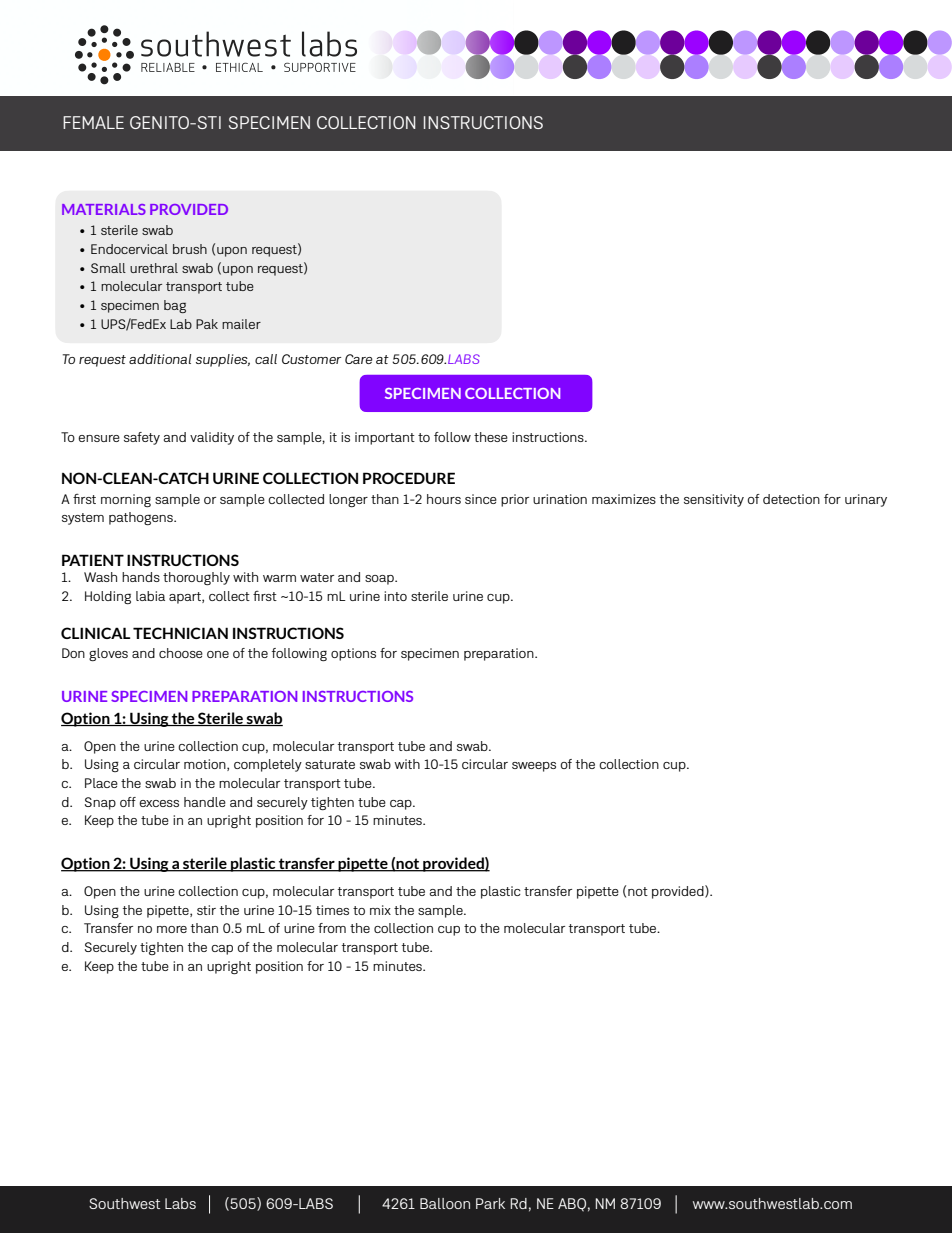 The height and width of the screenshot is (1233, 952). What do you see at coordinates (93, 122) in the screenshot?
I see `FEMALE` at bounding box center [93, 122].
